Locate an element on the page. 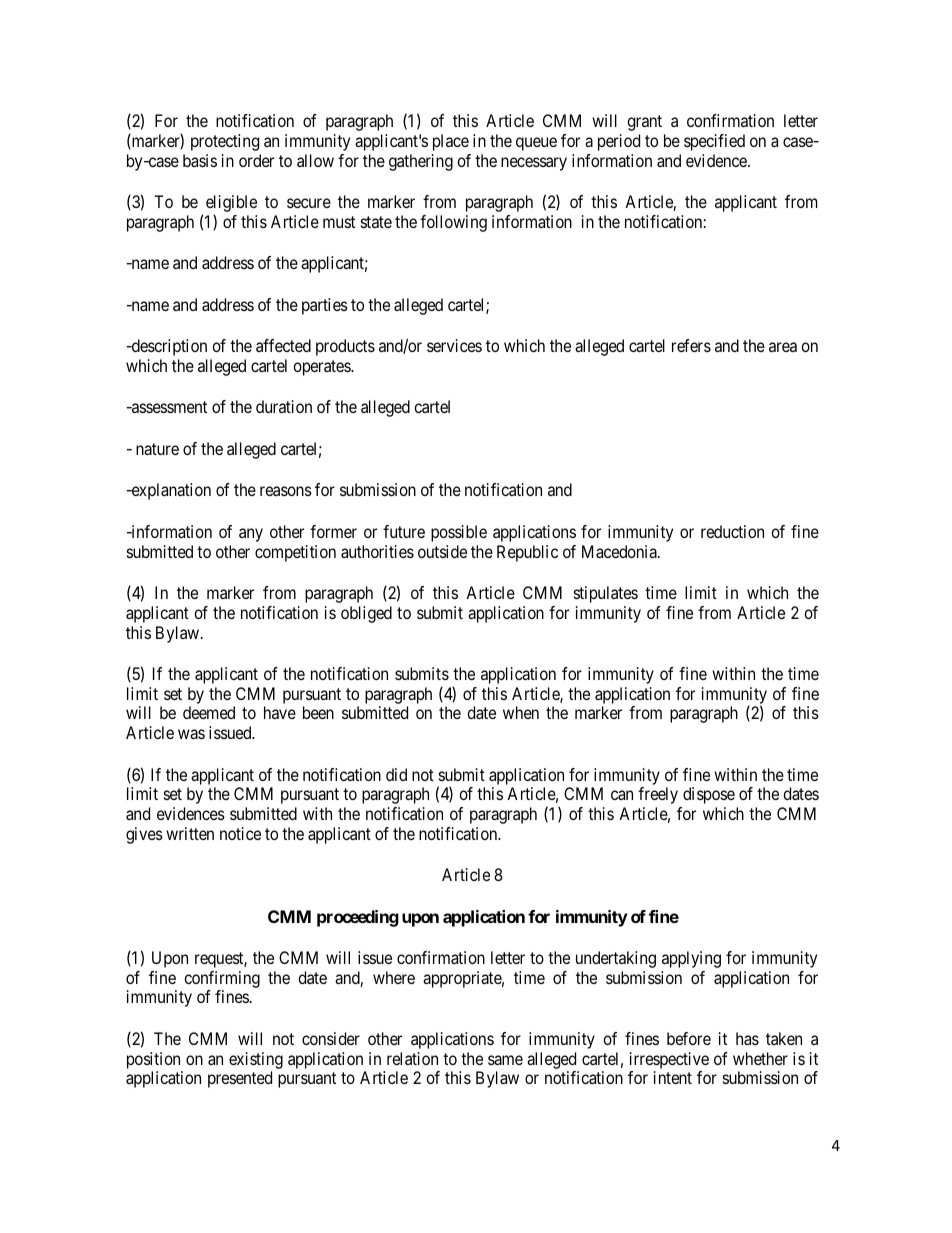 This document has height=1233, width=952. nature is located at coordinates (157, 449).
